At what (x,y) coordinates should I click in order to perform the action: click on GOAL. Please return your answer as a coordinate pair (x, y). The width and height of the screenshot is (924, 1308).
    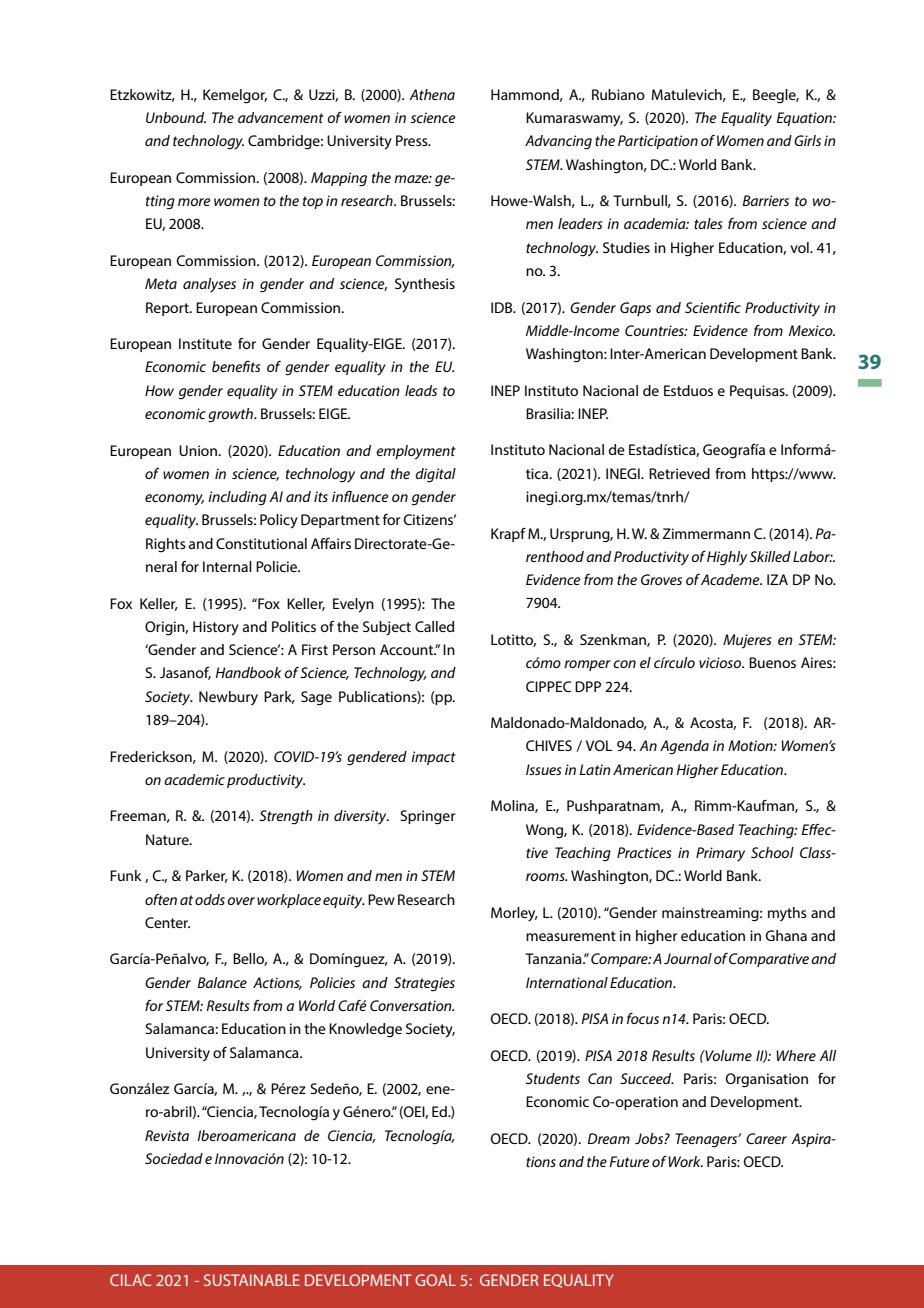
    Looking at the image, I should click on (435, 1280).
